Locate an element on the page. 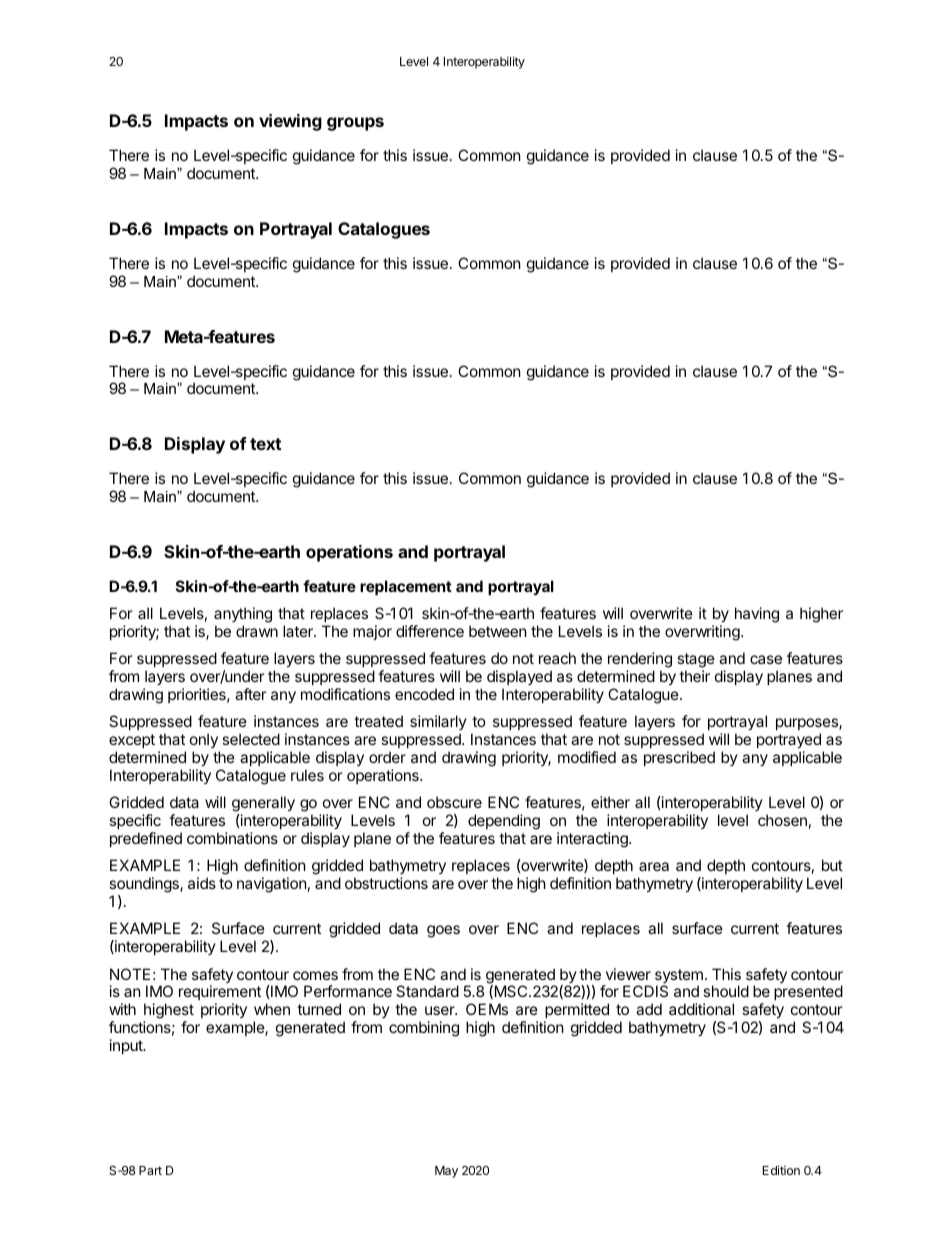 Image resolution: width=952 pixels, height=1233 pixels. Part is located at coordinates (150, 1170).
